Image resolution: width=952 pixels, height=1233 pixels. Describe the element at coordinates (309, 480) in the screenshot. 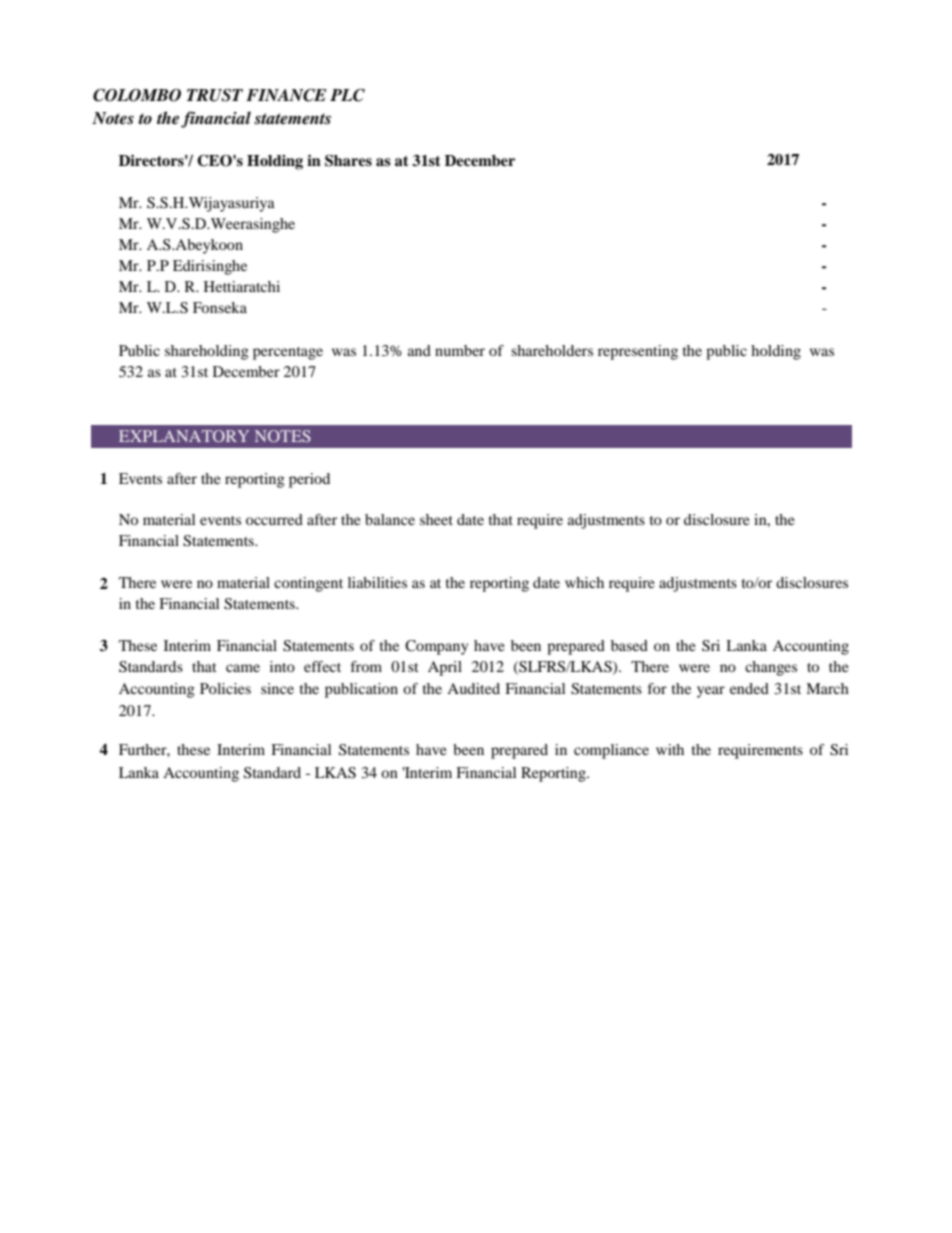

I see `period` at that location.
